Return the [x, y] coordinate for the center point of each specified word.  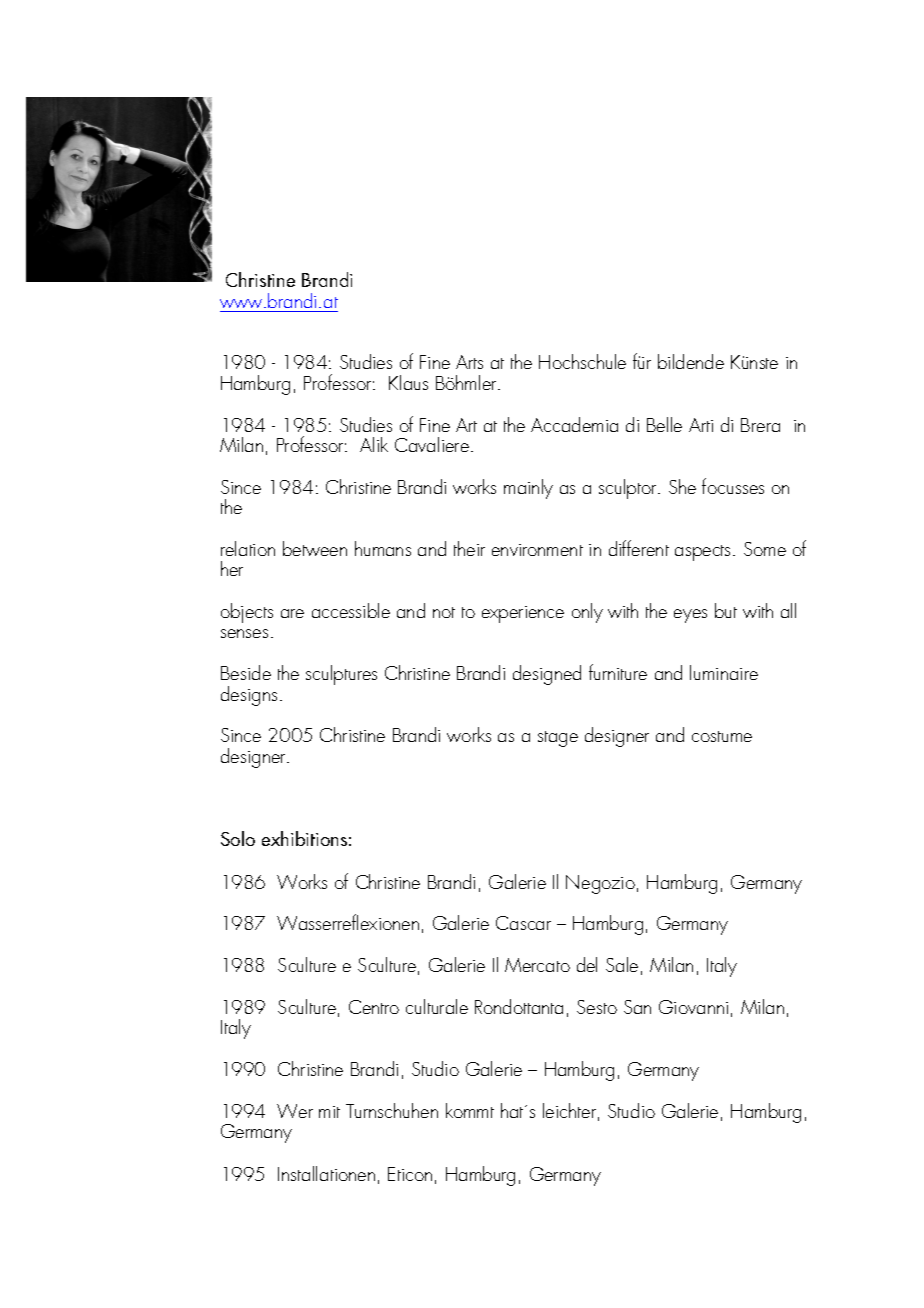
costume [722, 736]
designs [249, 696]
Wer [295, 1111]
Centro [374, 1007]
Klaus [408, 382]
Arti [701, 425]
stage [558, 739]
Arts [469, 362]
